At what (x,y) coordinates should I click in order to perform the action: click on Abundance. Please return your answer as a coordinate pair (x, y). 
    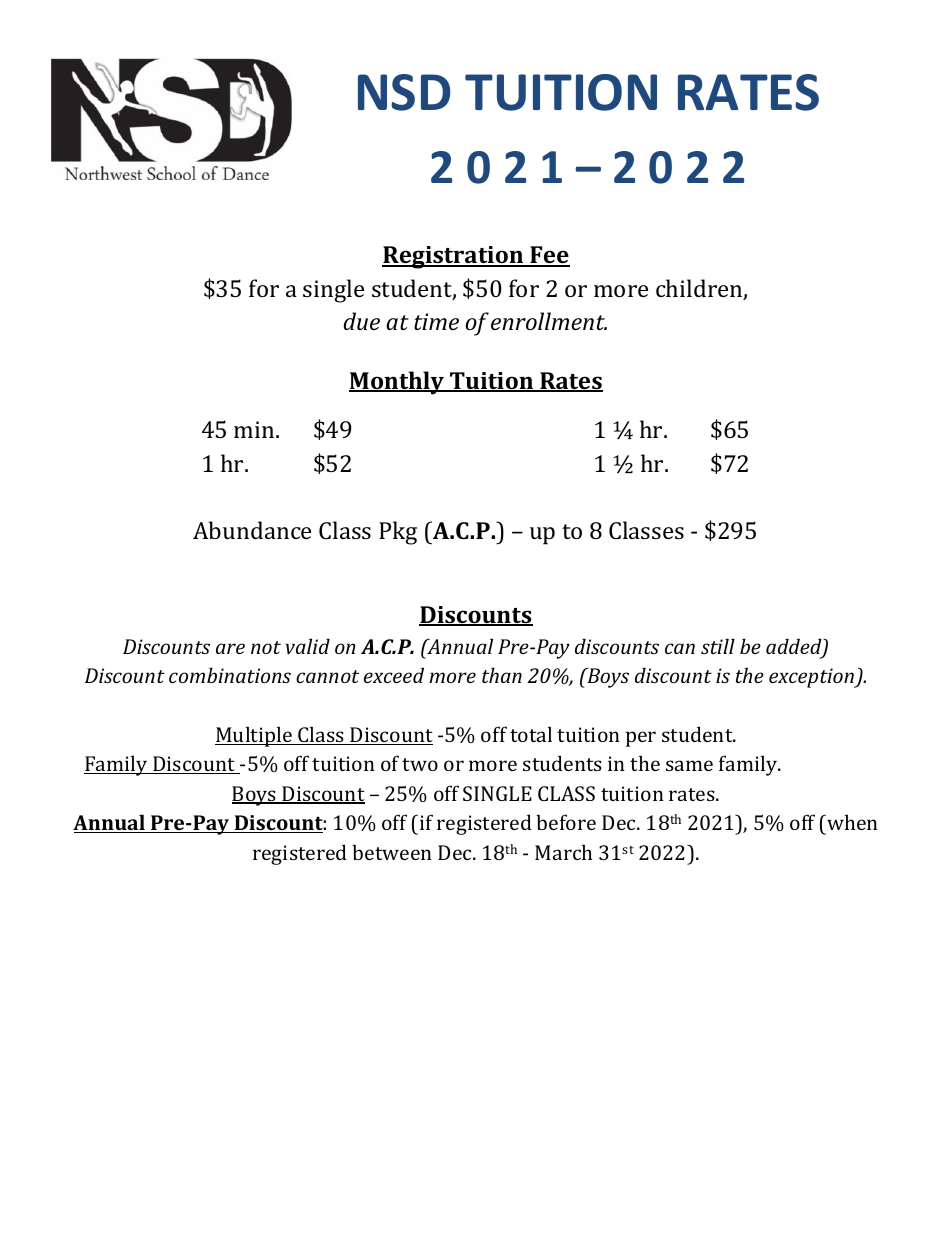
    Looking at the image, I should click on (252, 530).
